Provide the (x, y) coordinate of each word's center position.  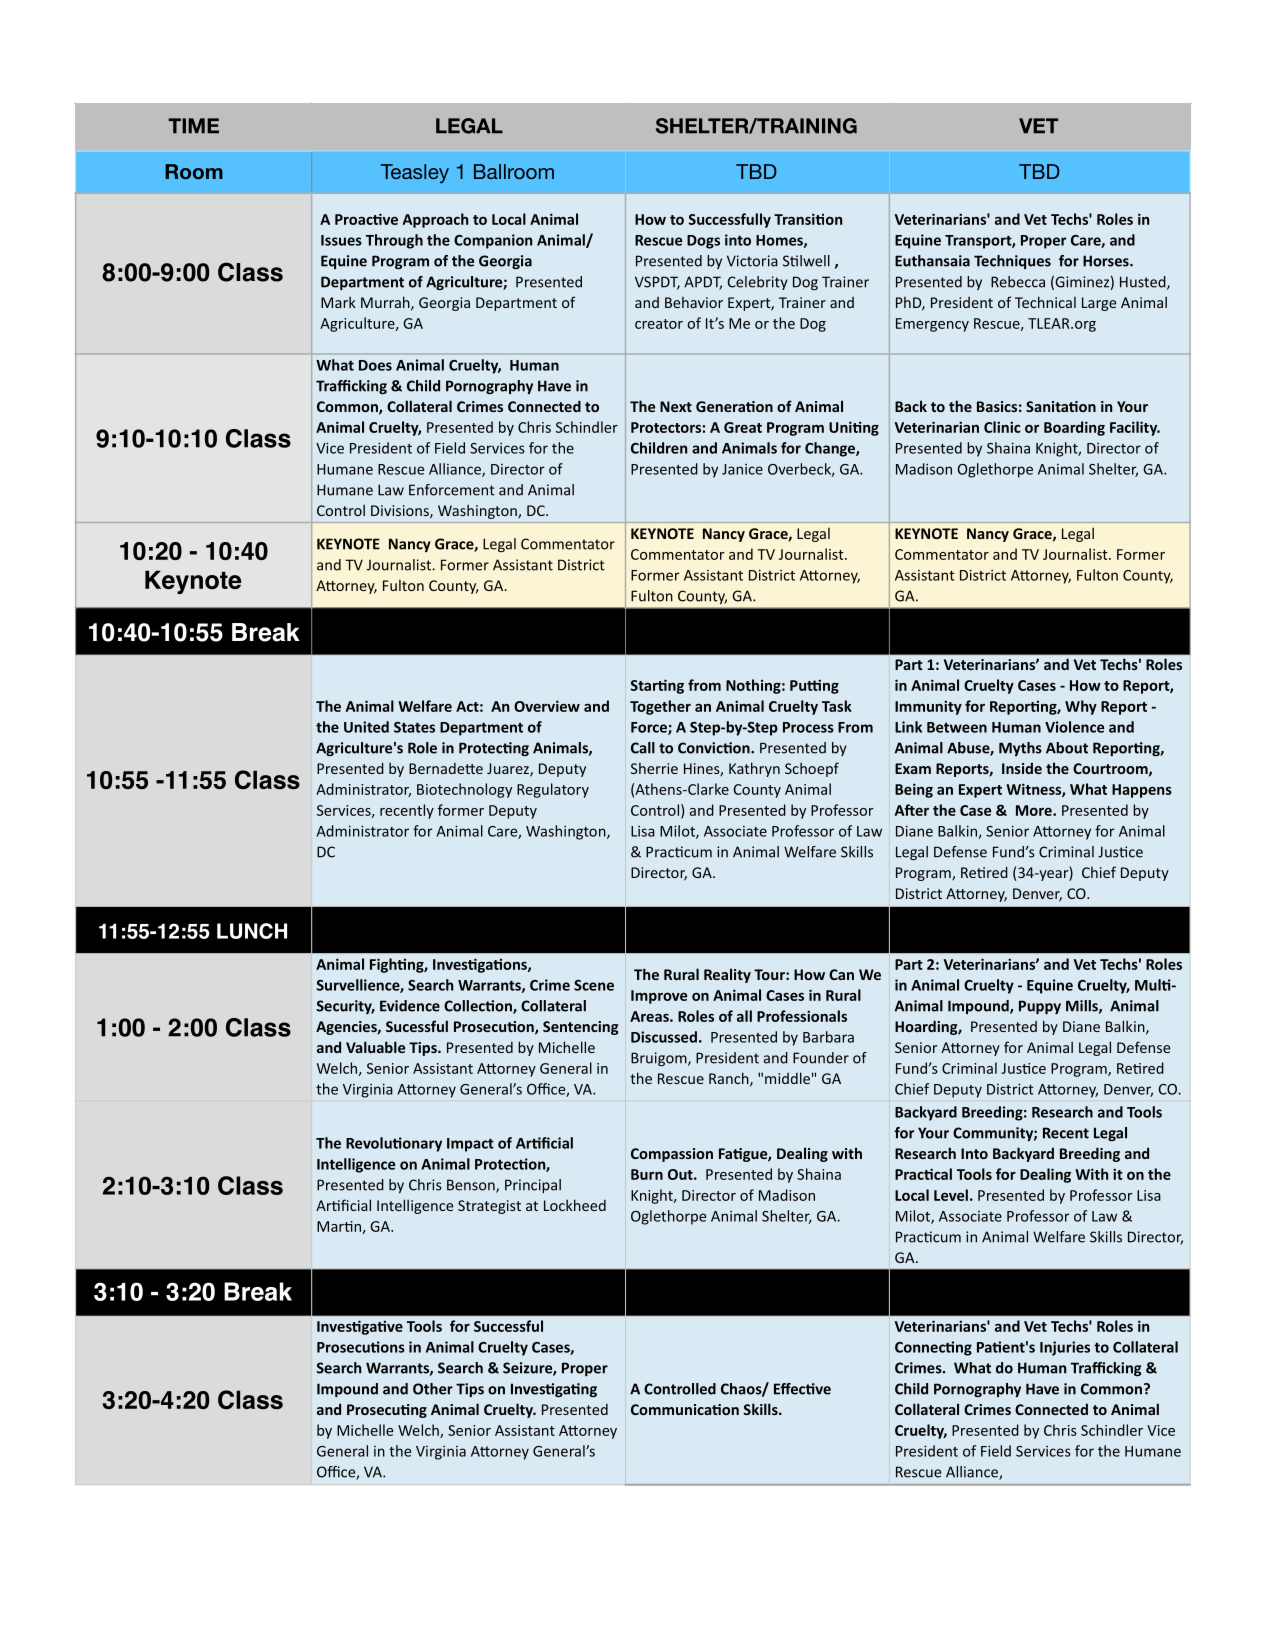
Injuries (1065, 1348)
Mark (338, 302)
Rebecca (1018, 282)
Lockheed (575, 1205)
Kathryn (754, 769)
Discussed (664, 1037)
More (1035, 810)
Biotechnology (464, 790)
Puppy (1040, 1007)
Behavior (694, 302)
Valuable (375, 1047)
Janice (742, 469)
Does (375, 365)
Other (433, 1389)
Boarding (1074, 428)
